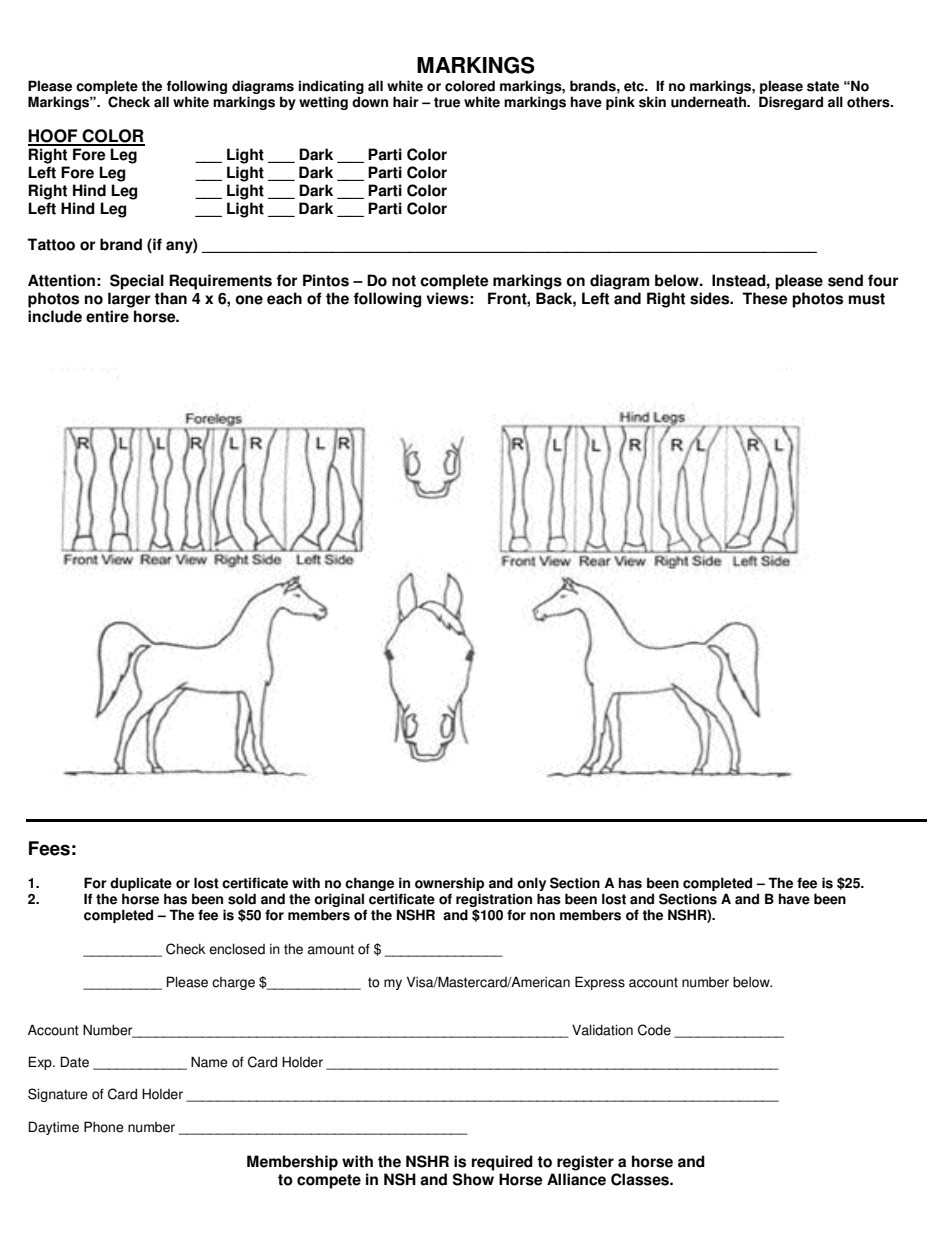  I want to click on entire, so click(107, 316).
